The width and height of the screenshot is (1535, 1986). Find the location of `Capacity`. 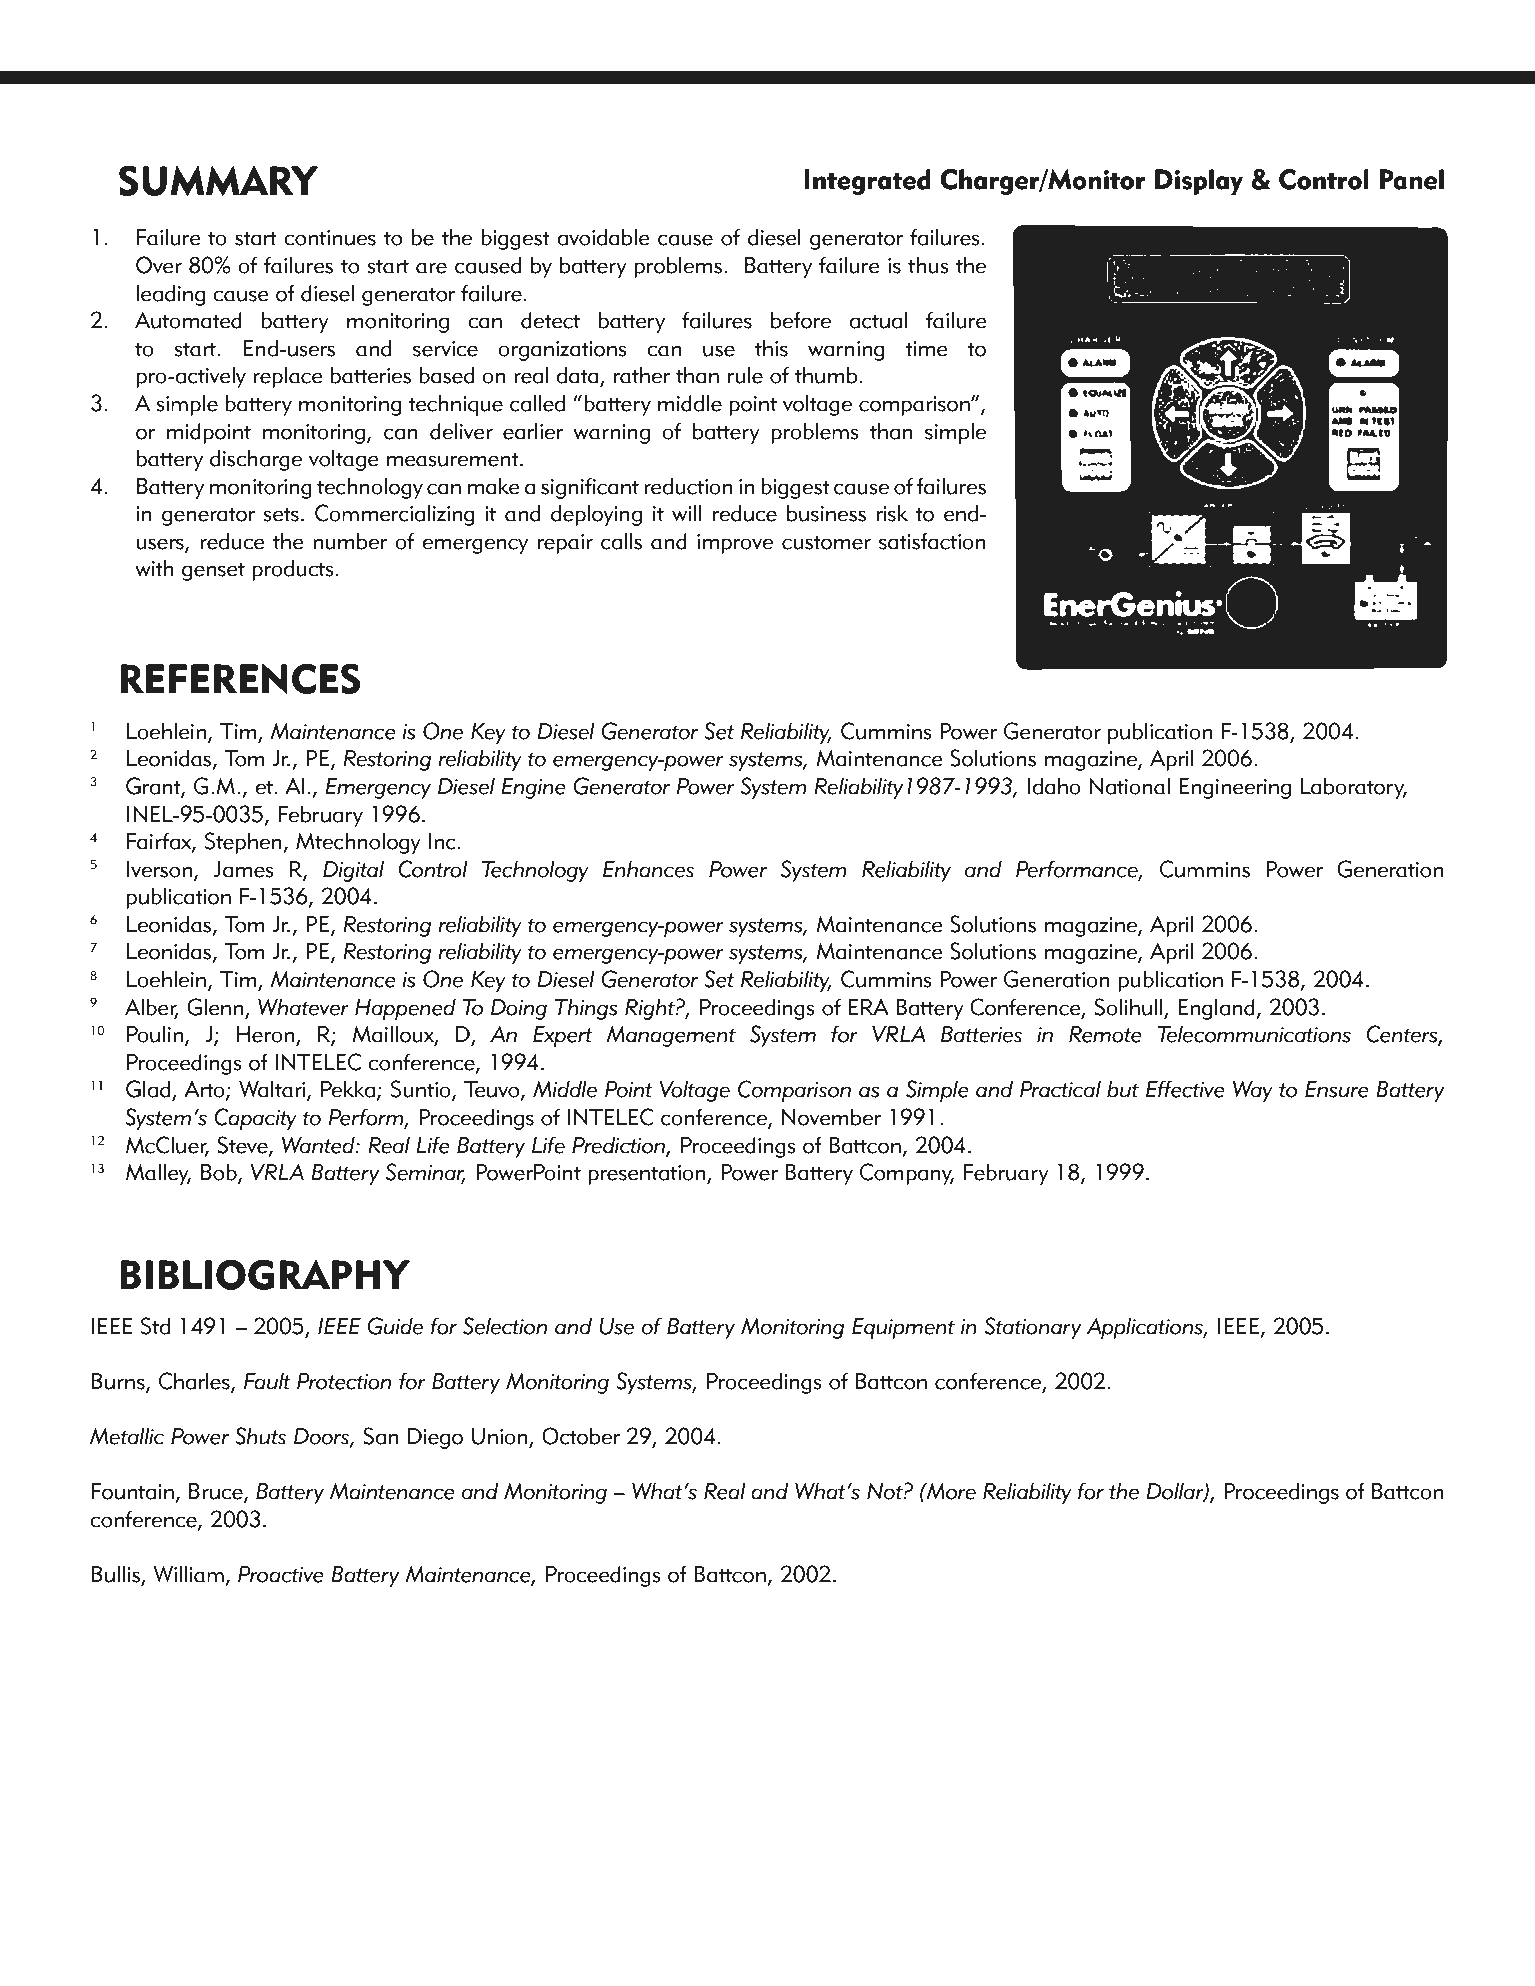

Capacity is located at coordinates (255, 1119).
